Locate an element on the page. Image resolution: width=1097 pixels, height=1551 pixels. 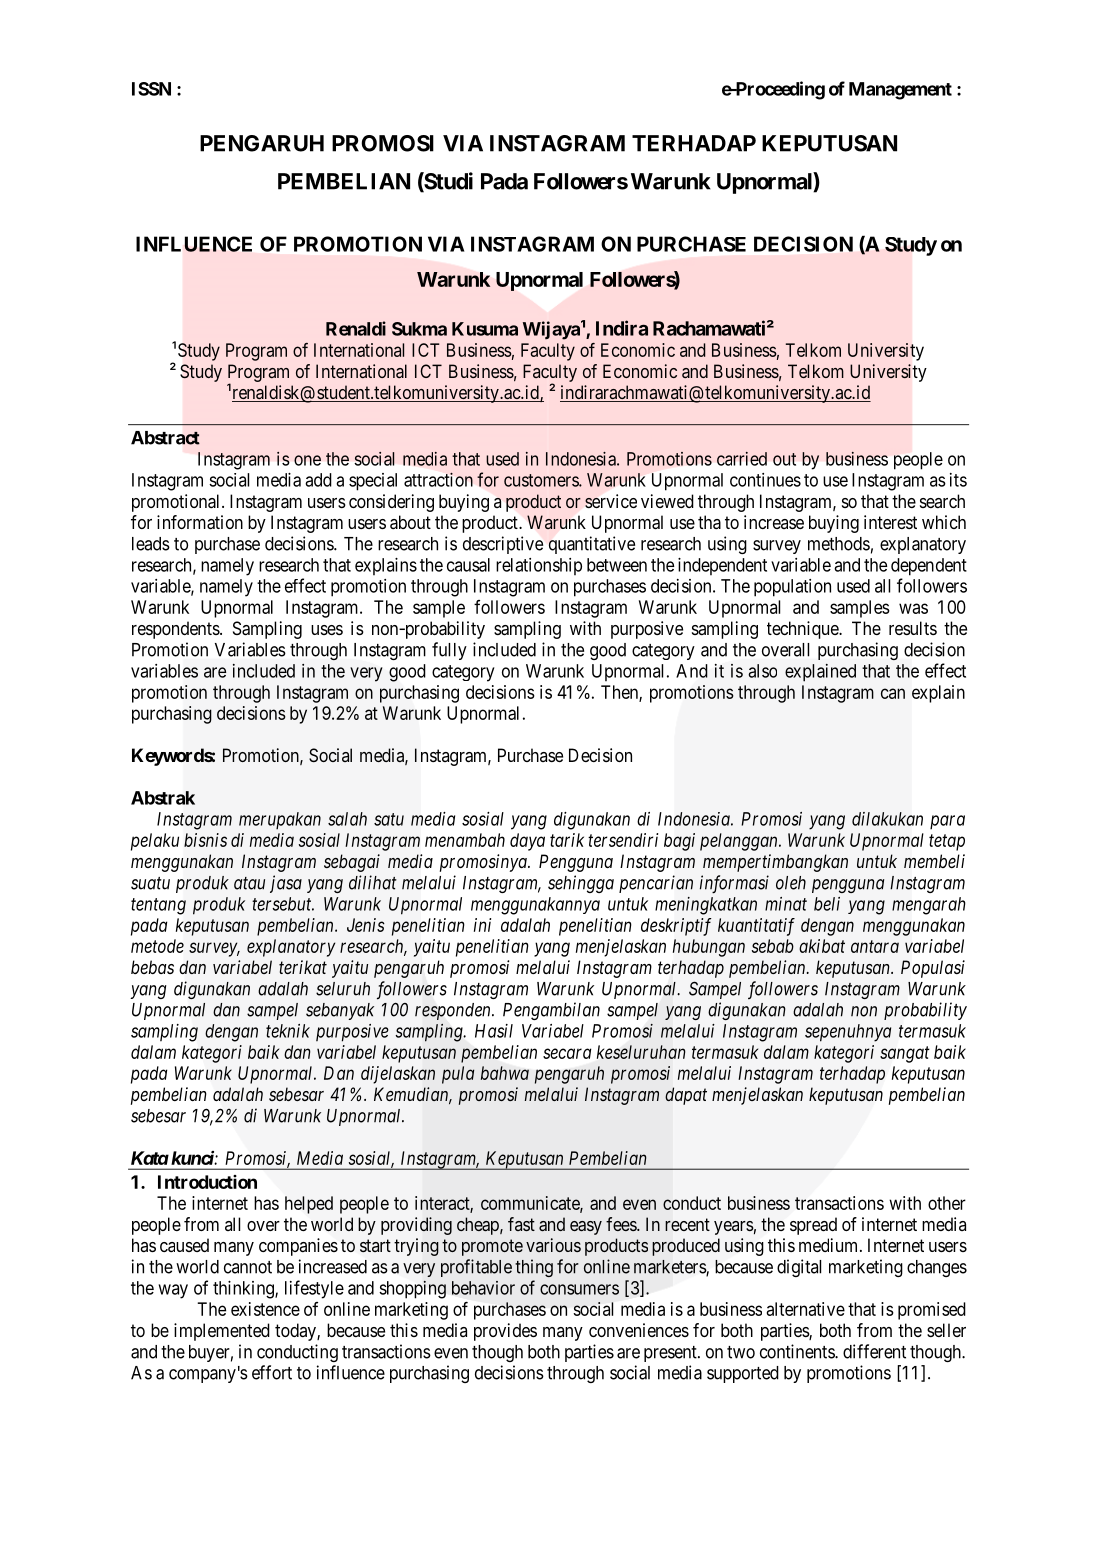
sangat is located at coordinates (905, 1054).
